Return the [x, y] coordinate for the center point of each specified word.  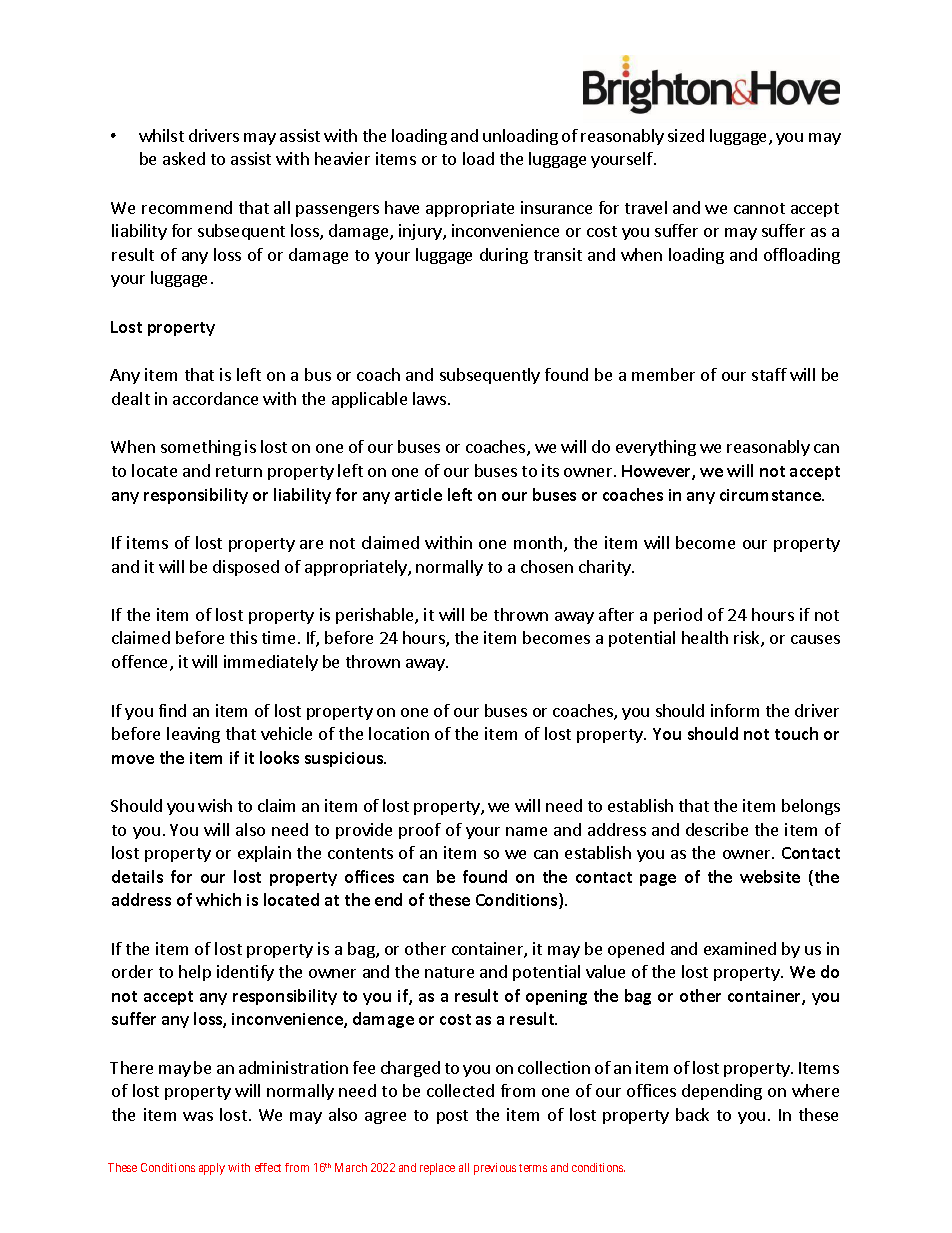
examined [740, 948]
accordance [215, 398]
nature [449, 972]
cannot [759, 208]
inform [735, 710]
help [195, 973]
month [539, 544]
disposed [246, 568]
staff [769, 374]
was [198, 1116]
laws [429, 398]
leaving [193, 735]
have [402, 207]
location [399, 733]
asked [184, 158]
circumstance [771, 495]
